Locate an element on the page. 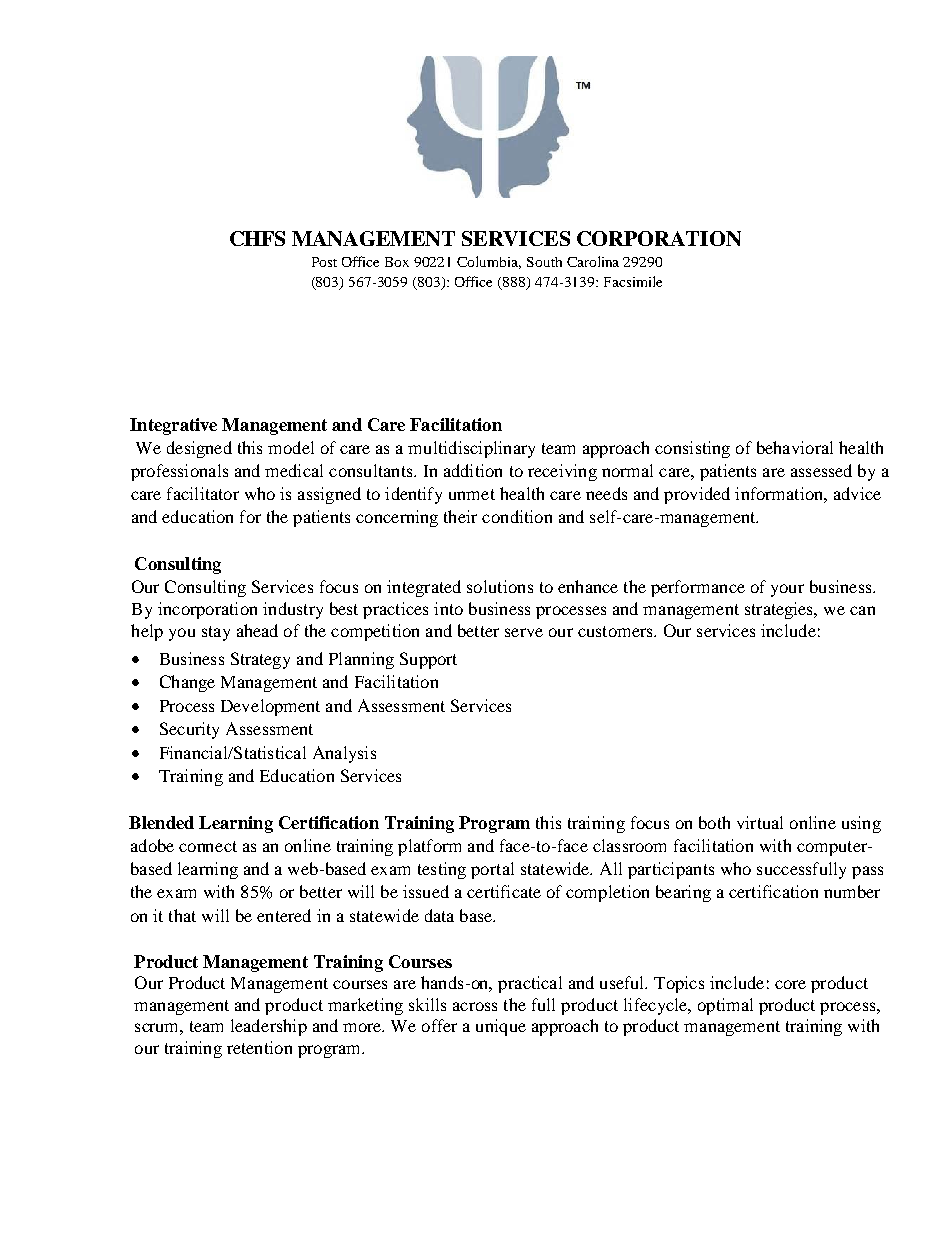  Strategy is located at coordinates (260, 660).
